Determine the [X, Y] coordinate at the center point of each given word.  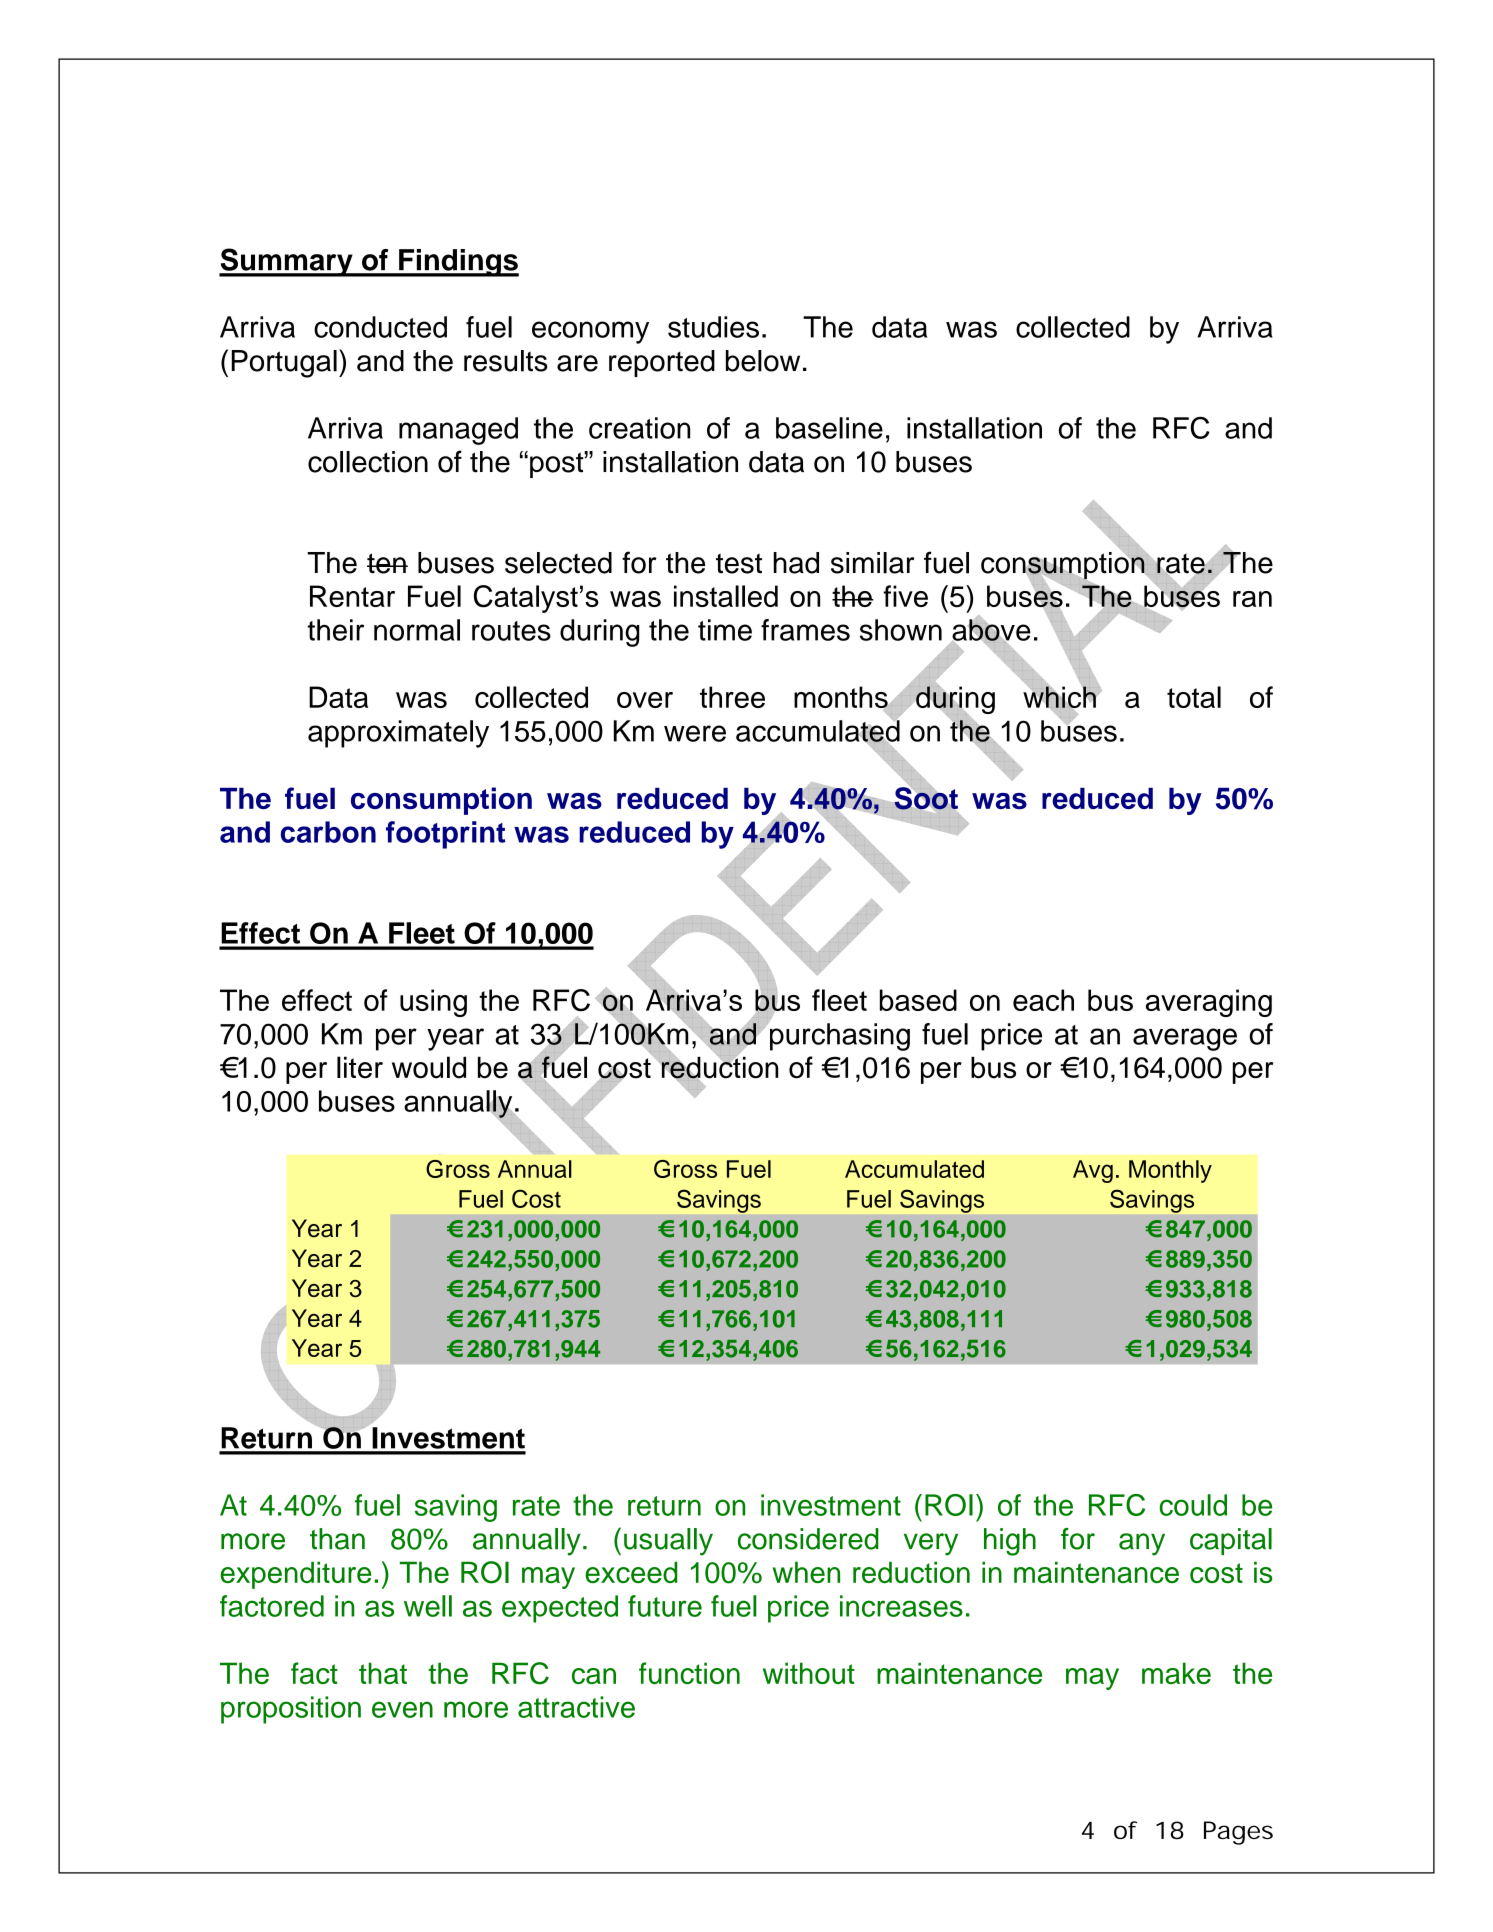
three [732, 697]
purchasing [839, 1036]
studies [713, 327]
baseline [829, 428]
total [1194, 697]
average [1185, 1039]
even [402, 1709]
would [429, 1067]
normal [417, 630]
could [1193, 1505]
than [337, 1539]
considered [808, 1539]
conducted [380, 327]
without [809, 1673]
